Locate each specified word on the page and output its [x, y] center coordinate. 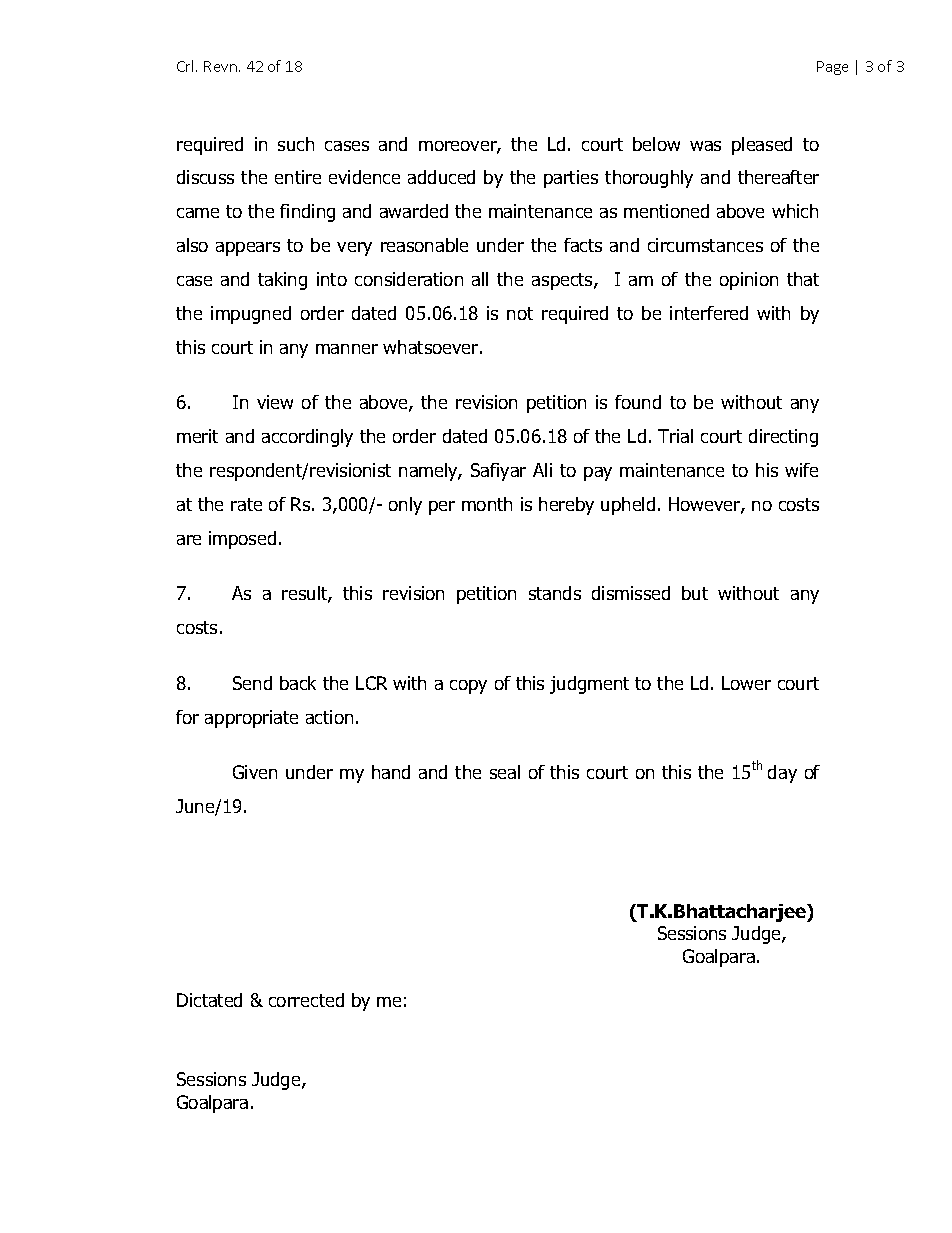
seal [505, 772]
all [480, 279]
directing [783, 438]
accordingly [307, 438]
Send [252, 683]
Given [255, 772]
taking [282, 281]
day [782, 774]
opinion [749, 281]
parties [571, 179]
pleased [762, 146]
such [296, 144]
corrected [306, 1000]
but [695, 593]
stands [555, 593]
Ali [542, 470]
